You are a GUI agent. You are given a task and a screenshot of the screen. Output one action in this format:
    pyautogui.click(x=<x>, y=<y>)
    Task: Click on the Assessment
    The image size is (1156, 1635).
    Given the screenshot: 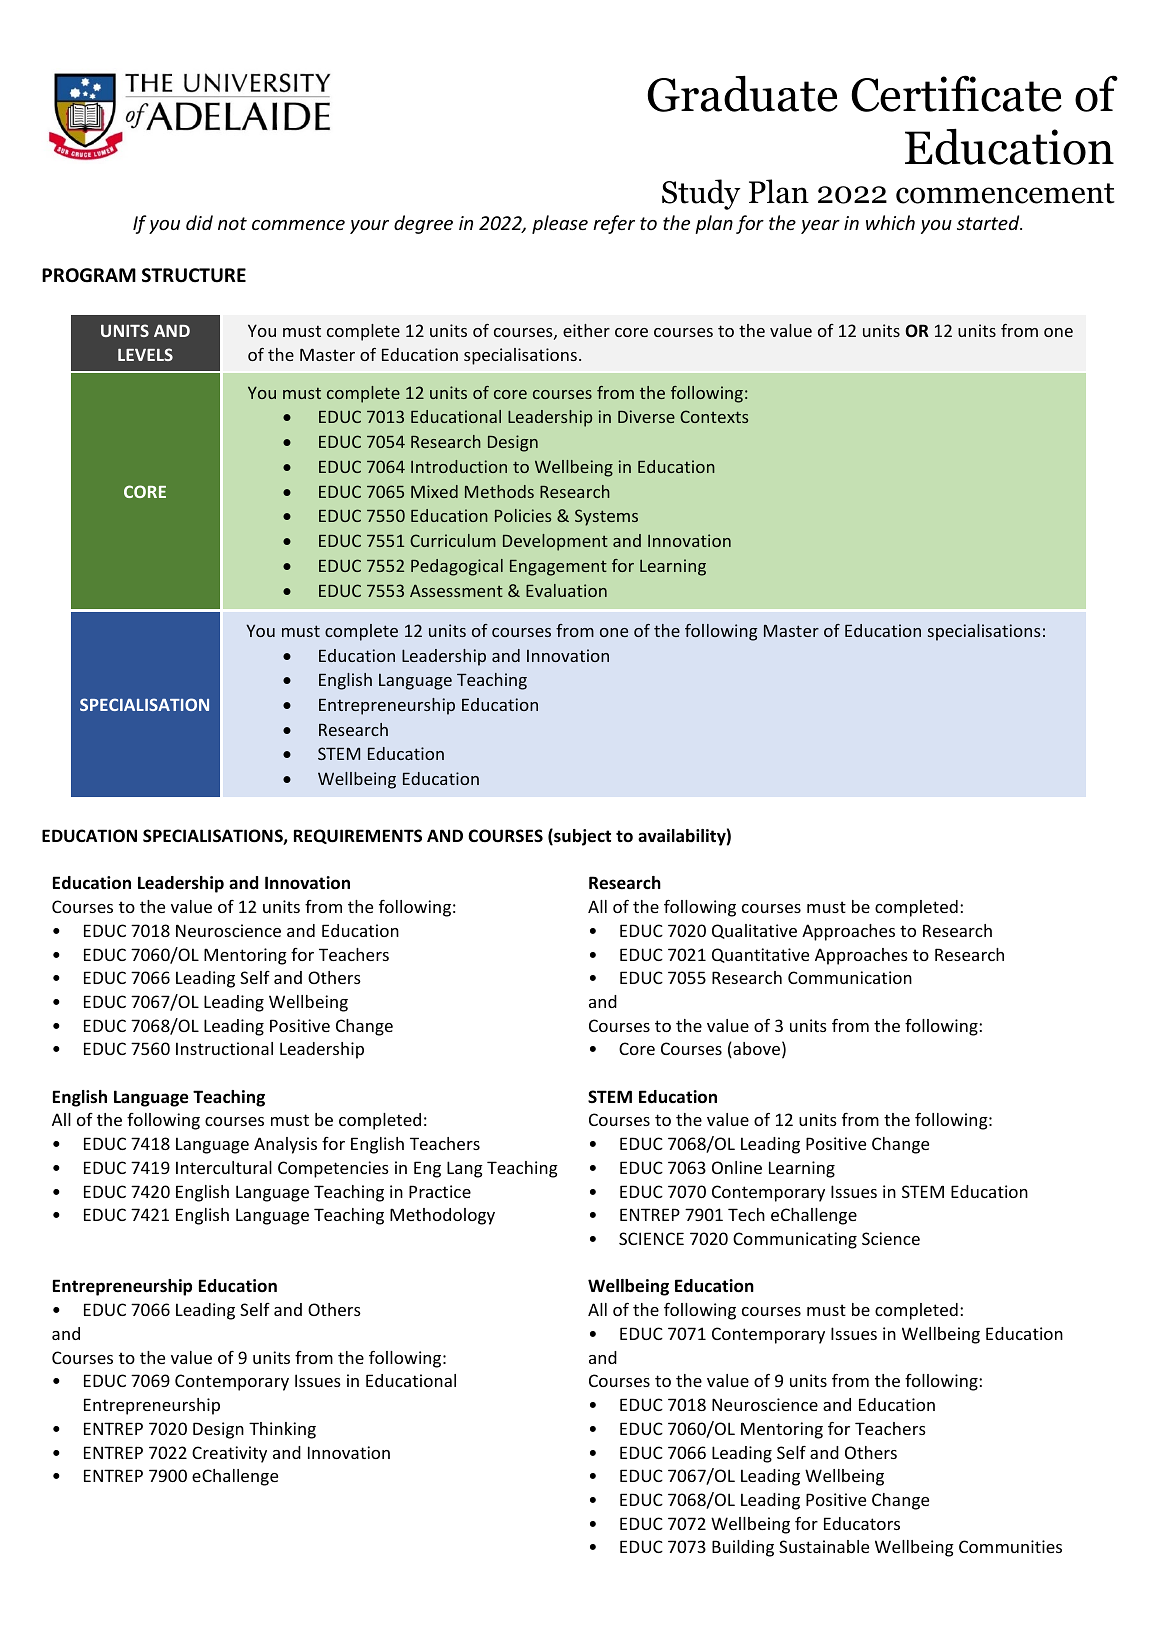 What is the action you would take?
    pyautogui.click(x=456, y=590)
